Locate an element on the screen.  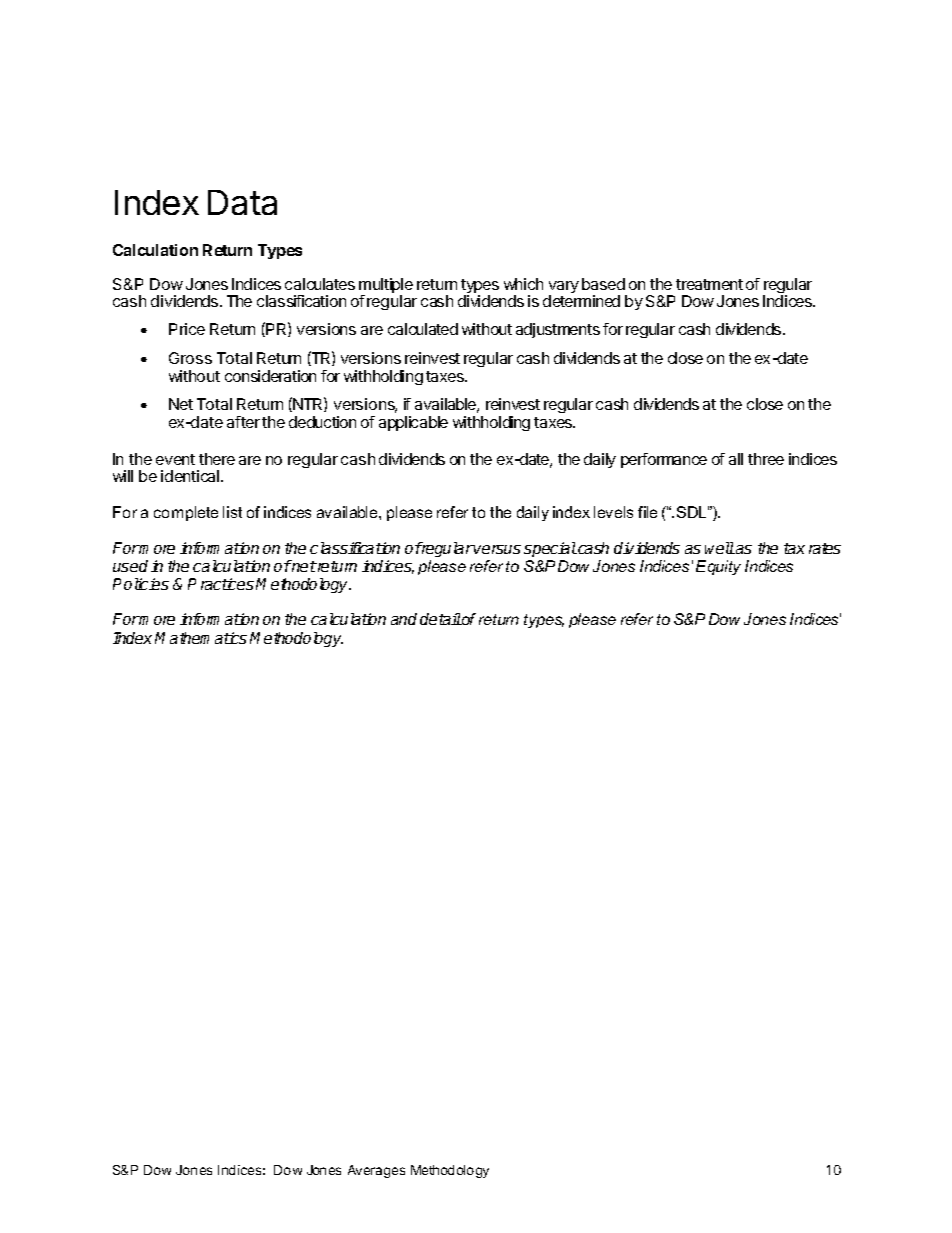
treatment is located at coordinates (709, 284).
